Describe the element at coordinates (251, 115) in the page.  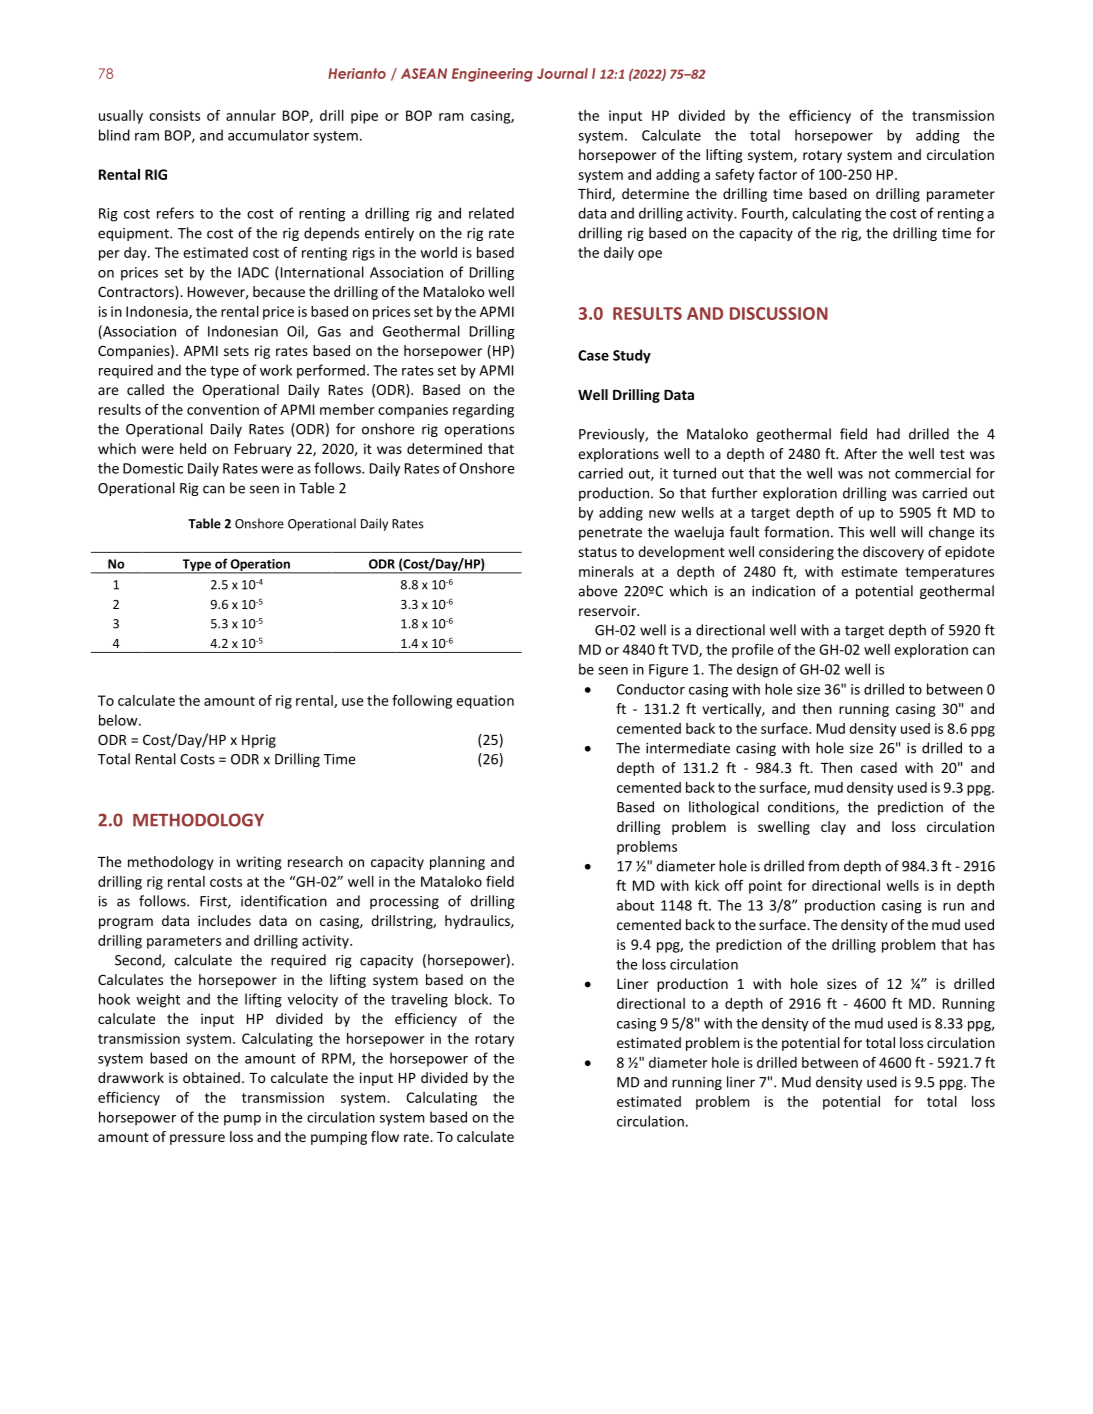
I see `annular` at that location.
